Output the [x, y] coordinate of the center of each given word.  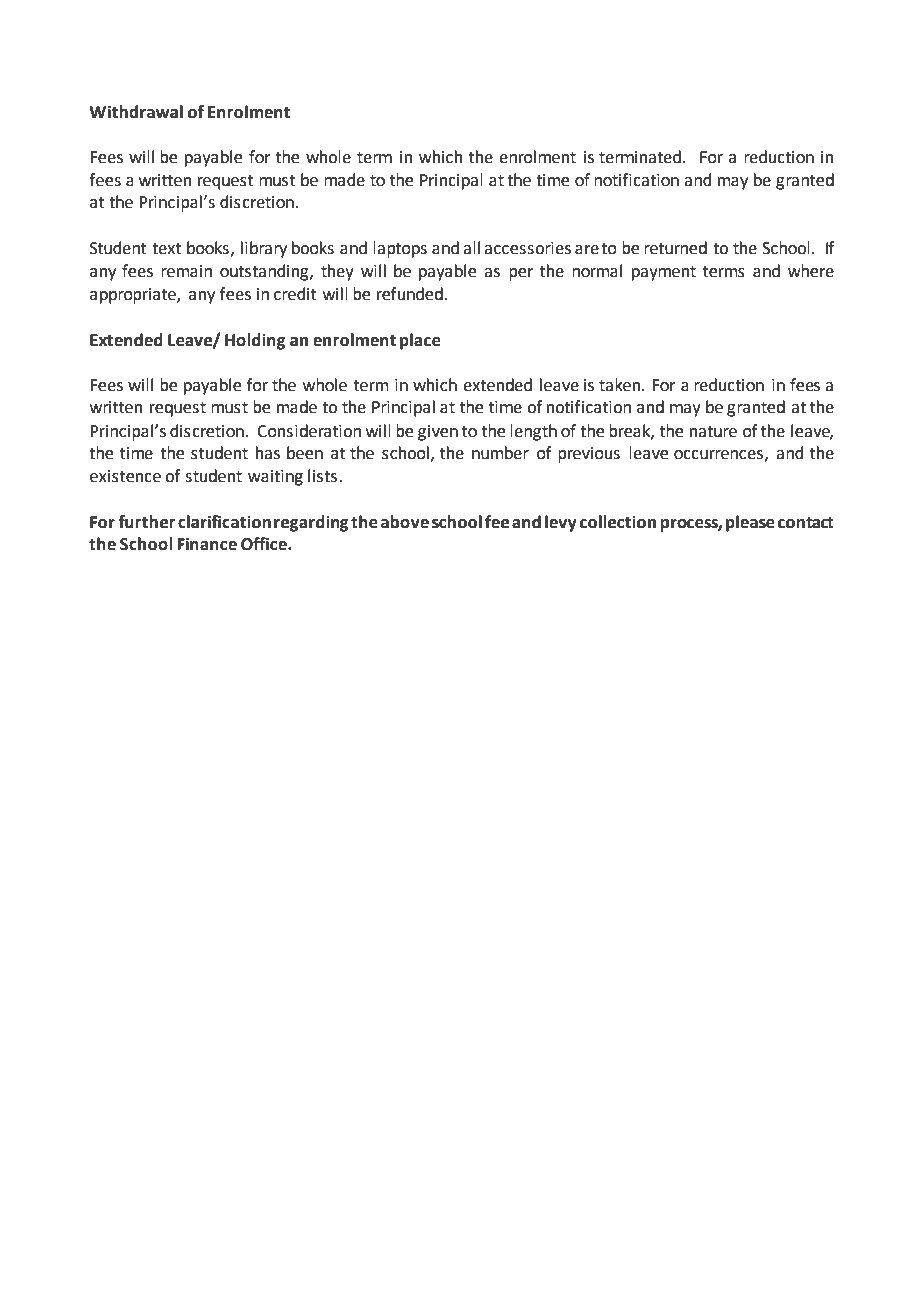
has [268, 453]
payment [664, 273]
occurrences [718, 455]
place [420, 341]
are [587, 250]
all [471, 248]
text [167, 249]
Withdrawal [136, 112]
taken [621, 385]
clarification [224, 522]
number [500, 453]
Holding [255, 341]
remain [186, 271]
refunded [411, 294]
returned [675, 248]
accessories [527, 248]
